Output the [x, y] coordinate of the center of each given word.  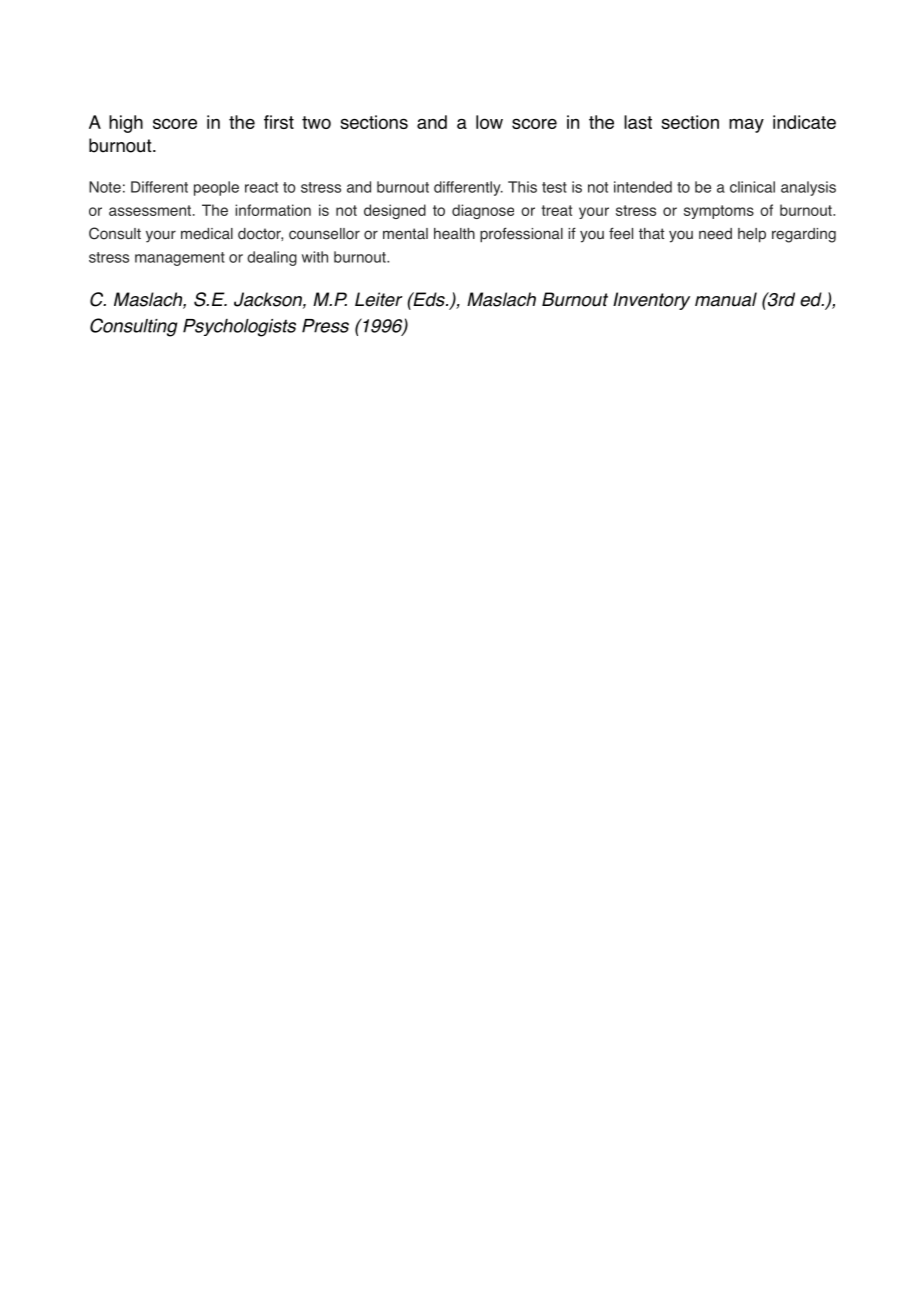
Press [325, 326]
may [746, 126]
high [126, 124]
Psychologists [239, 328]
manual [726, 299]
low [489, 122]
